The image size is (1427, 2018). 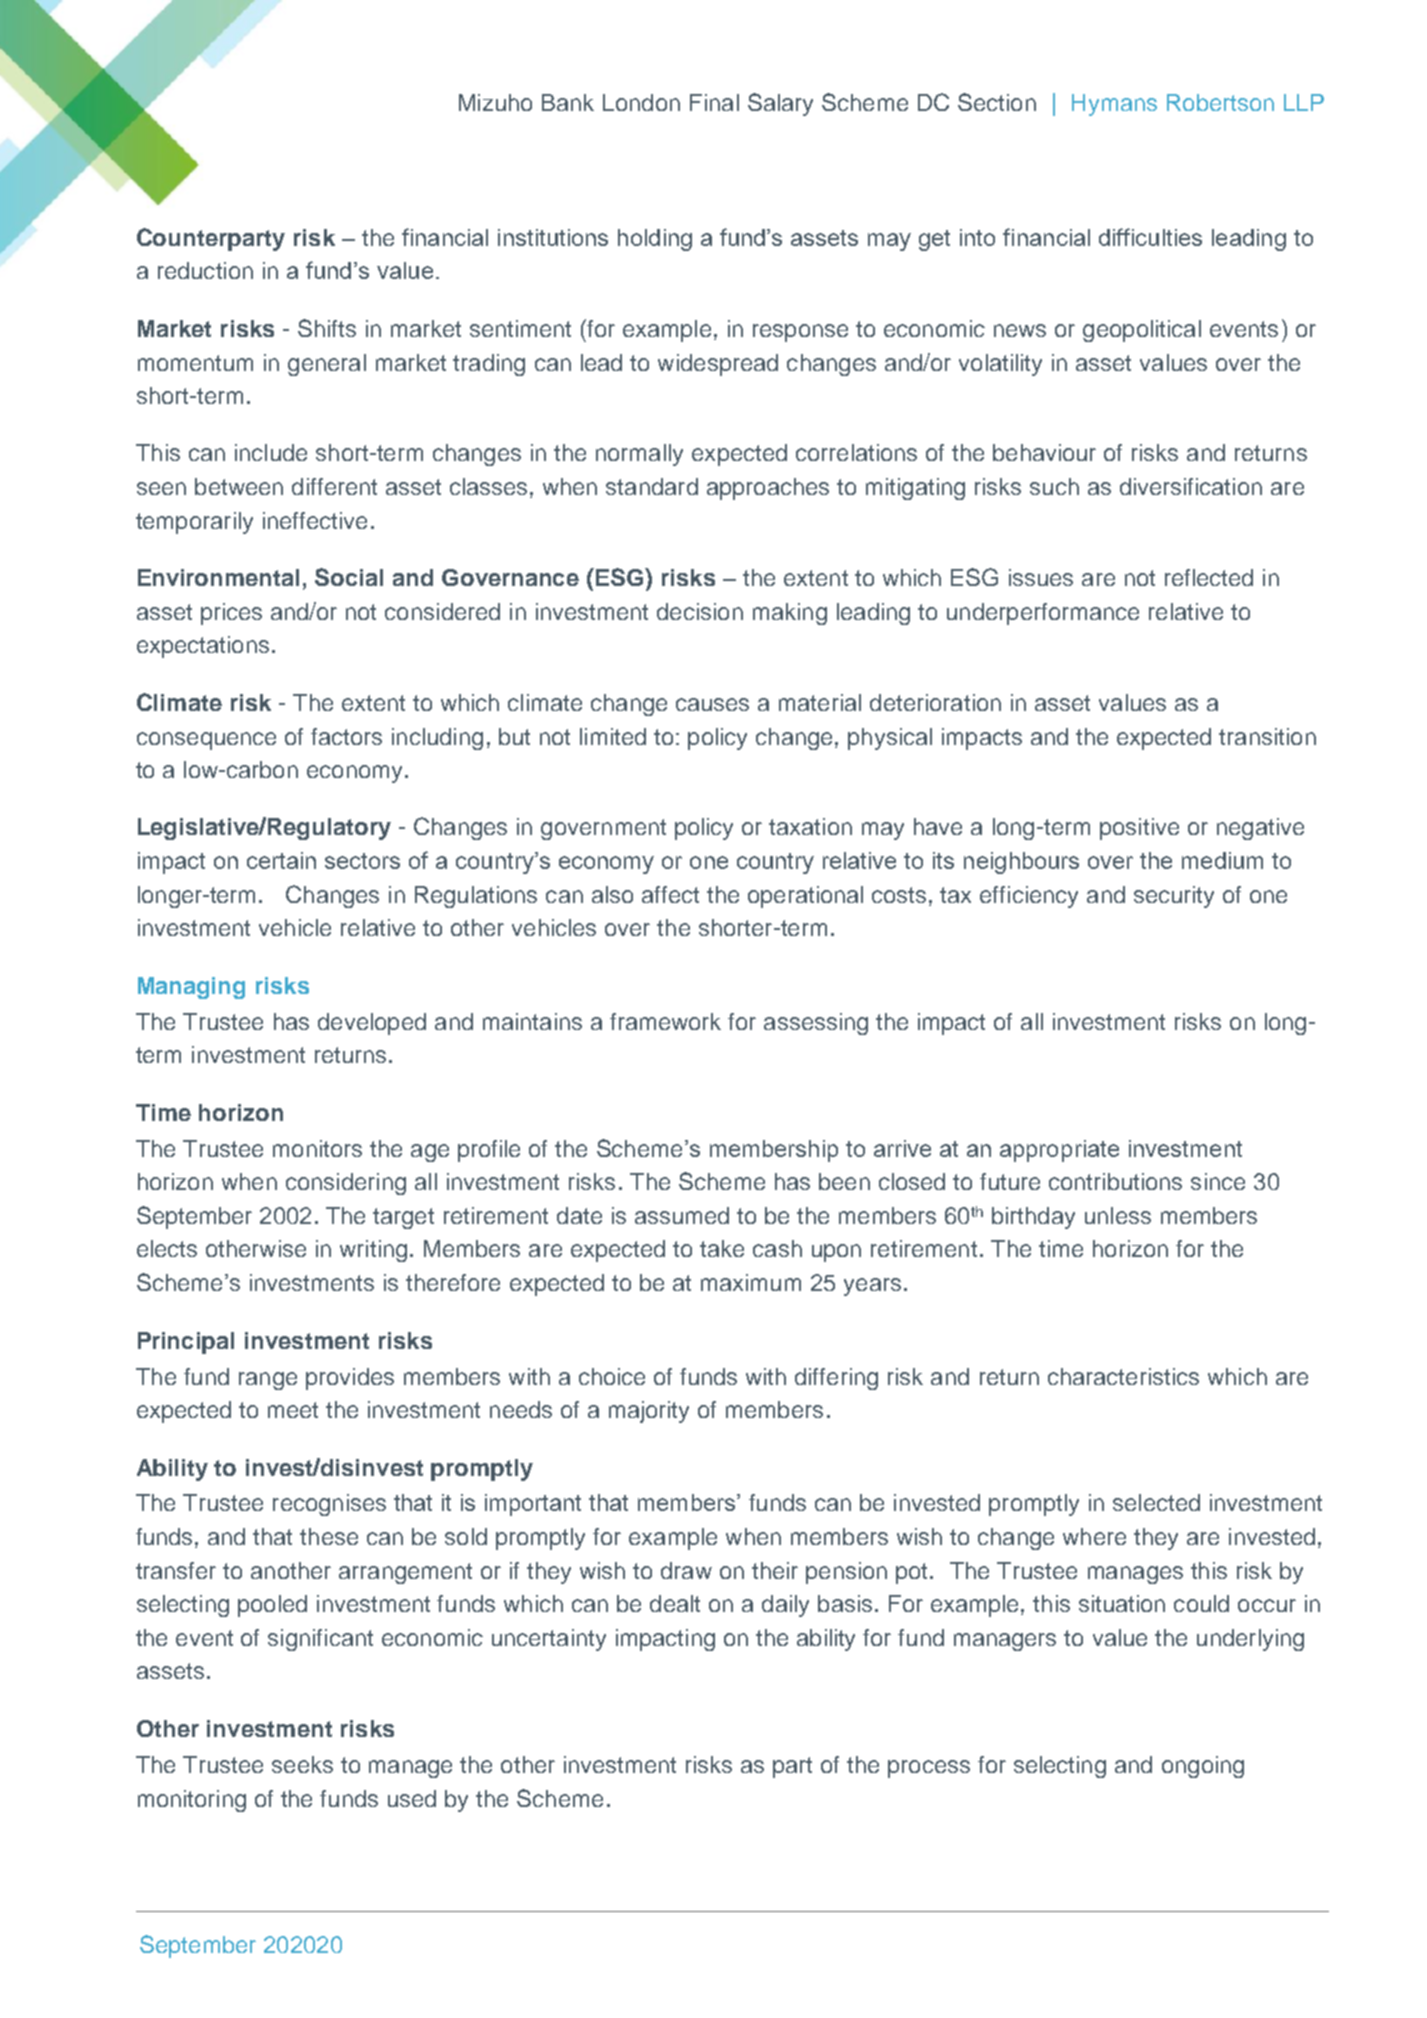 I want to click on affect, so click(x=670, y=894).
